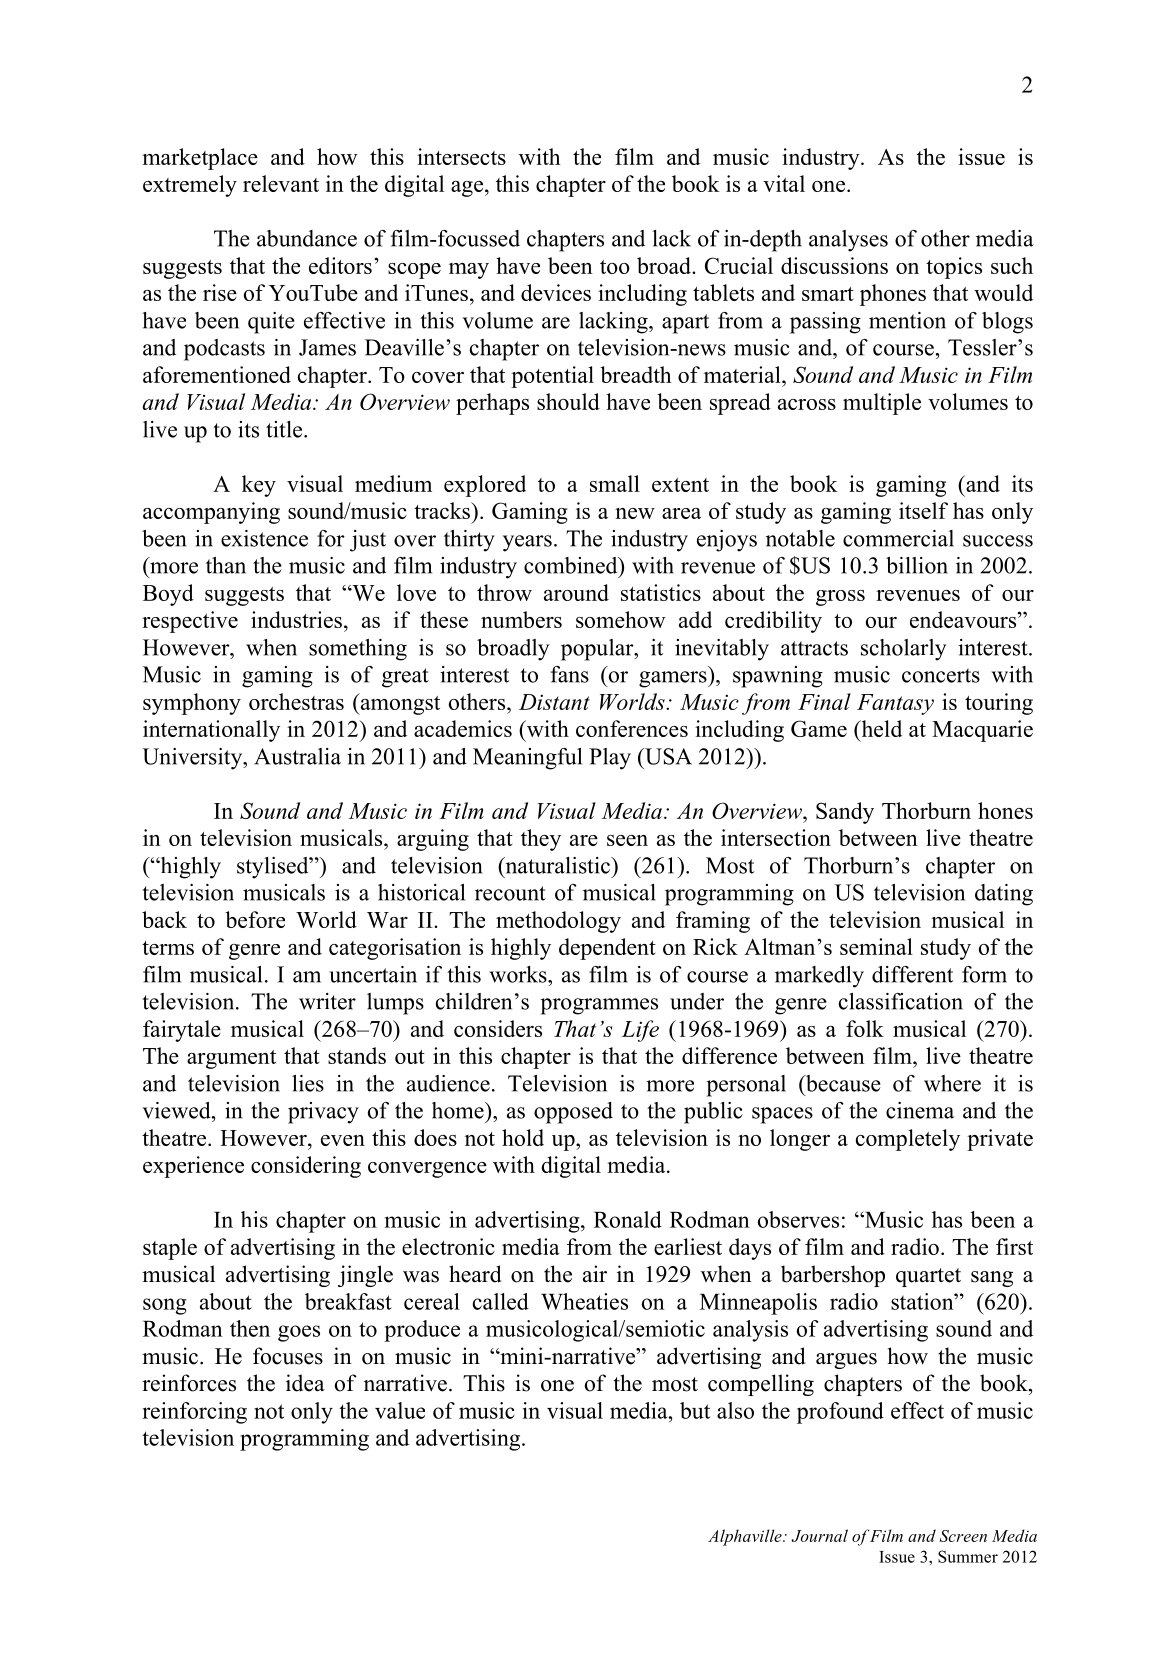 This screenshot has width=1175, height=1663. Describe the element at coordinates (327, 1001) in the screenshot. I see `writer` at that location.
